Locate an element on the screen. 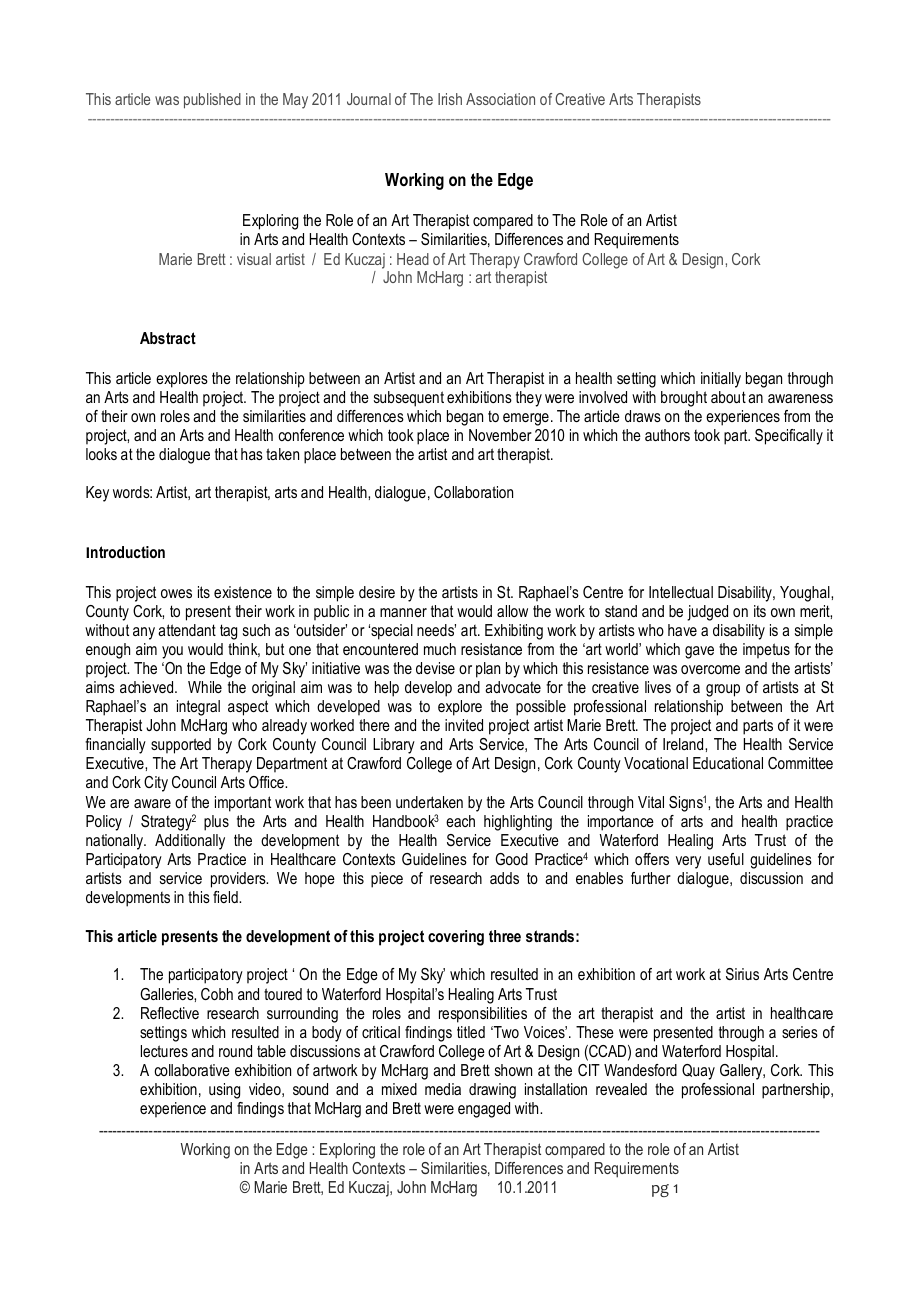 The width and height of the screenshot is (924, 1308). published is located at coordinates (212, 101).
